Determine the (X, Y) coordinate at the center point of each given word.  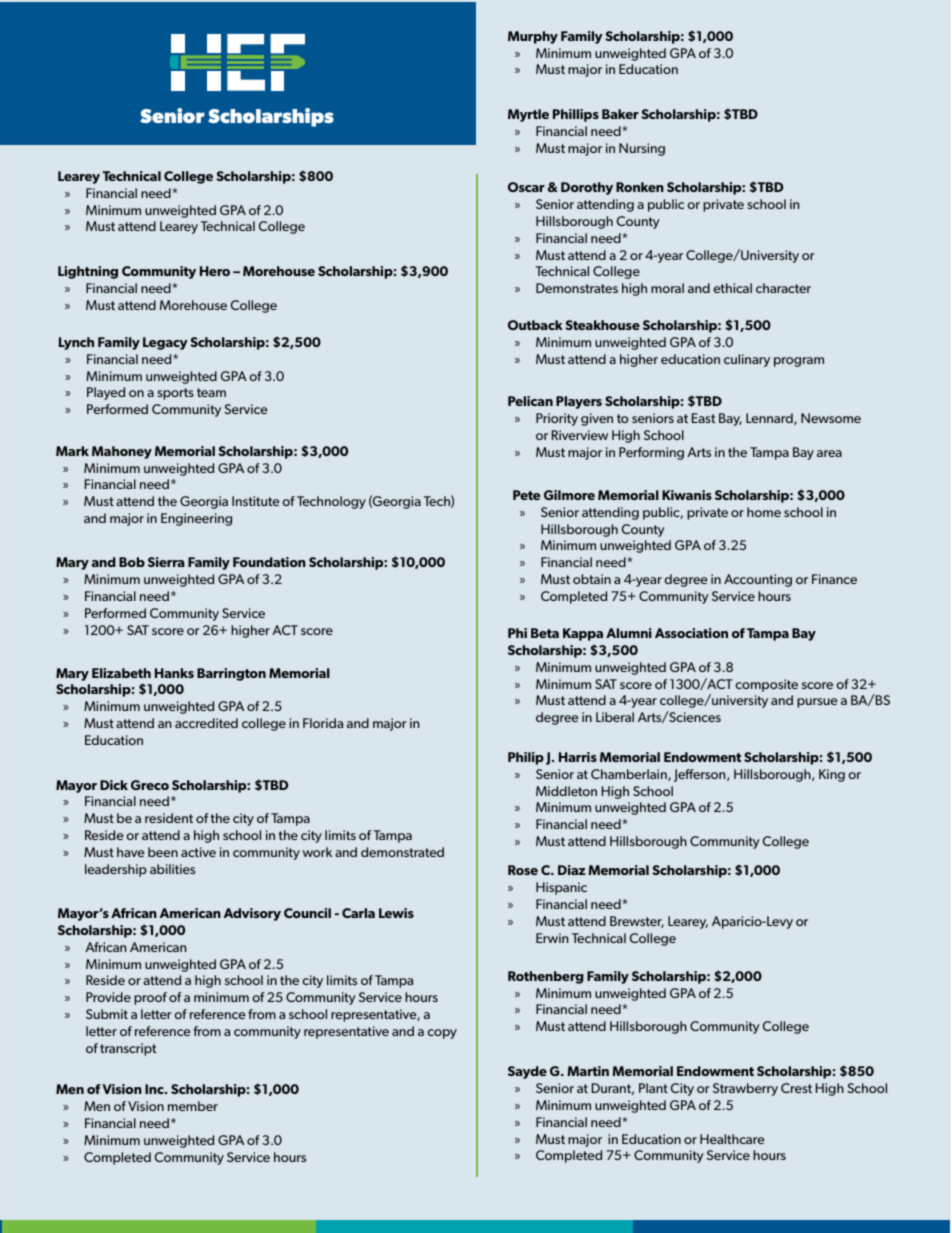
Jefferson (701, 775)
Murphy (533, 37)
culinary (747, 360)
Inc (155, 1089)
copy (442, 1034)
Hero (215, 271)
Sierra (166, 562)
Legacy (165, 343)
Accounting (758, 580)
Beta (545, 633)
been (163, 852)
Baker (620, 114)
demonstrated (402, 852)
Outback (535, 325)
